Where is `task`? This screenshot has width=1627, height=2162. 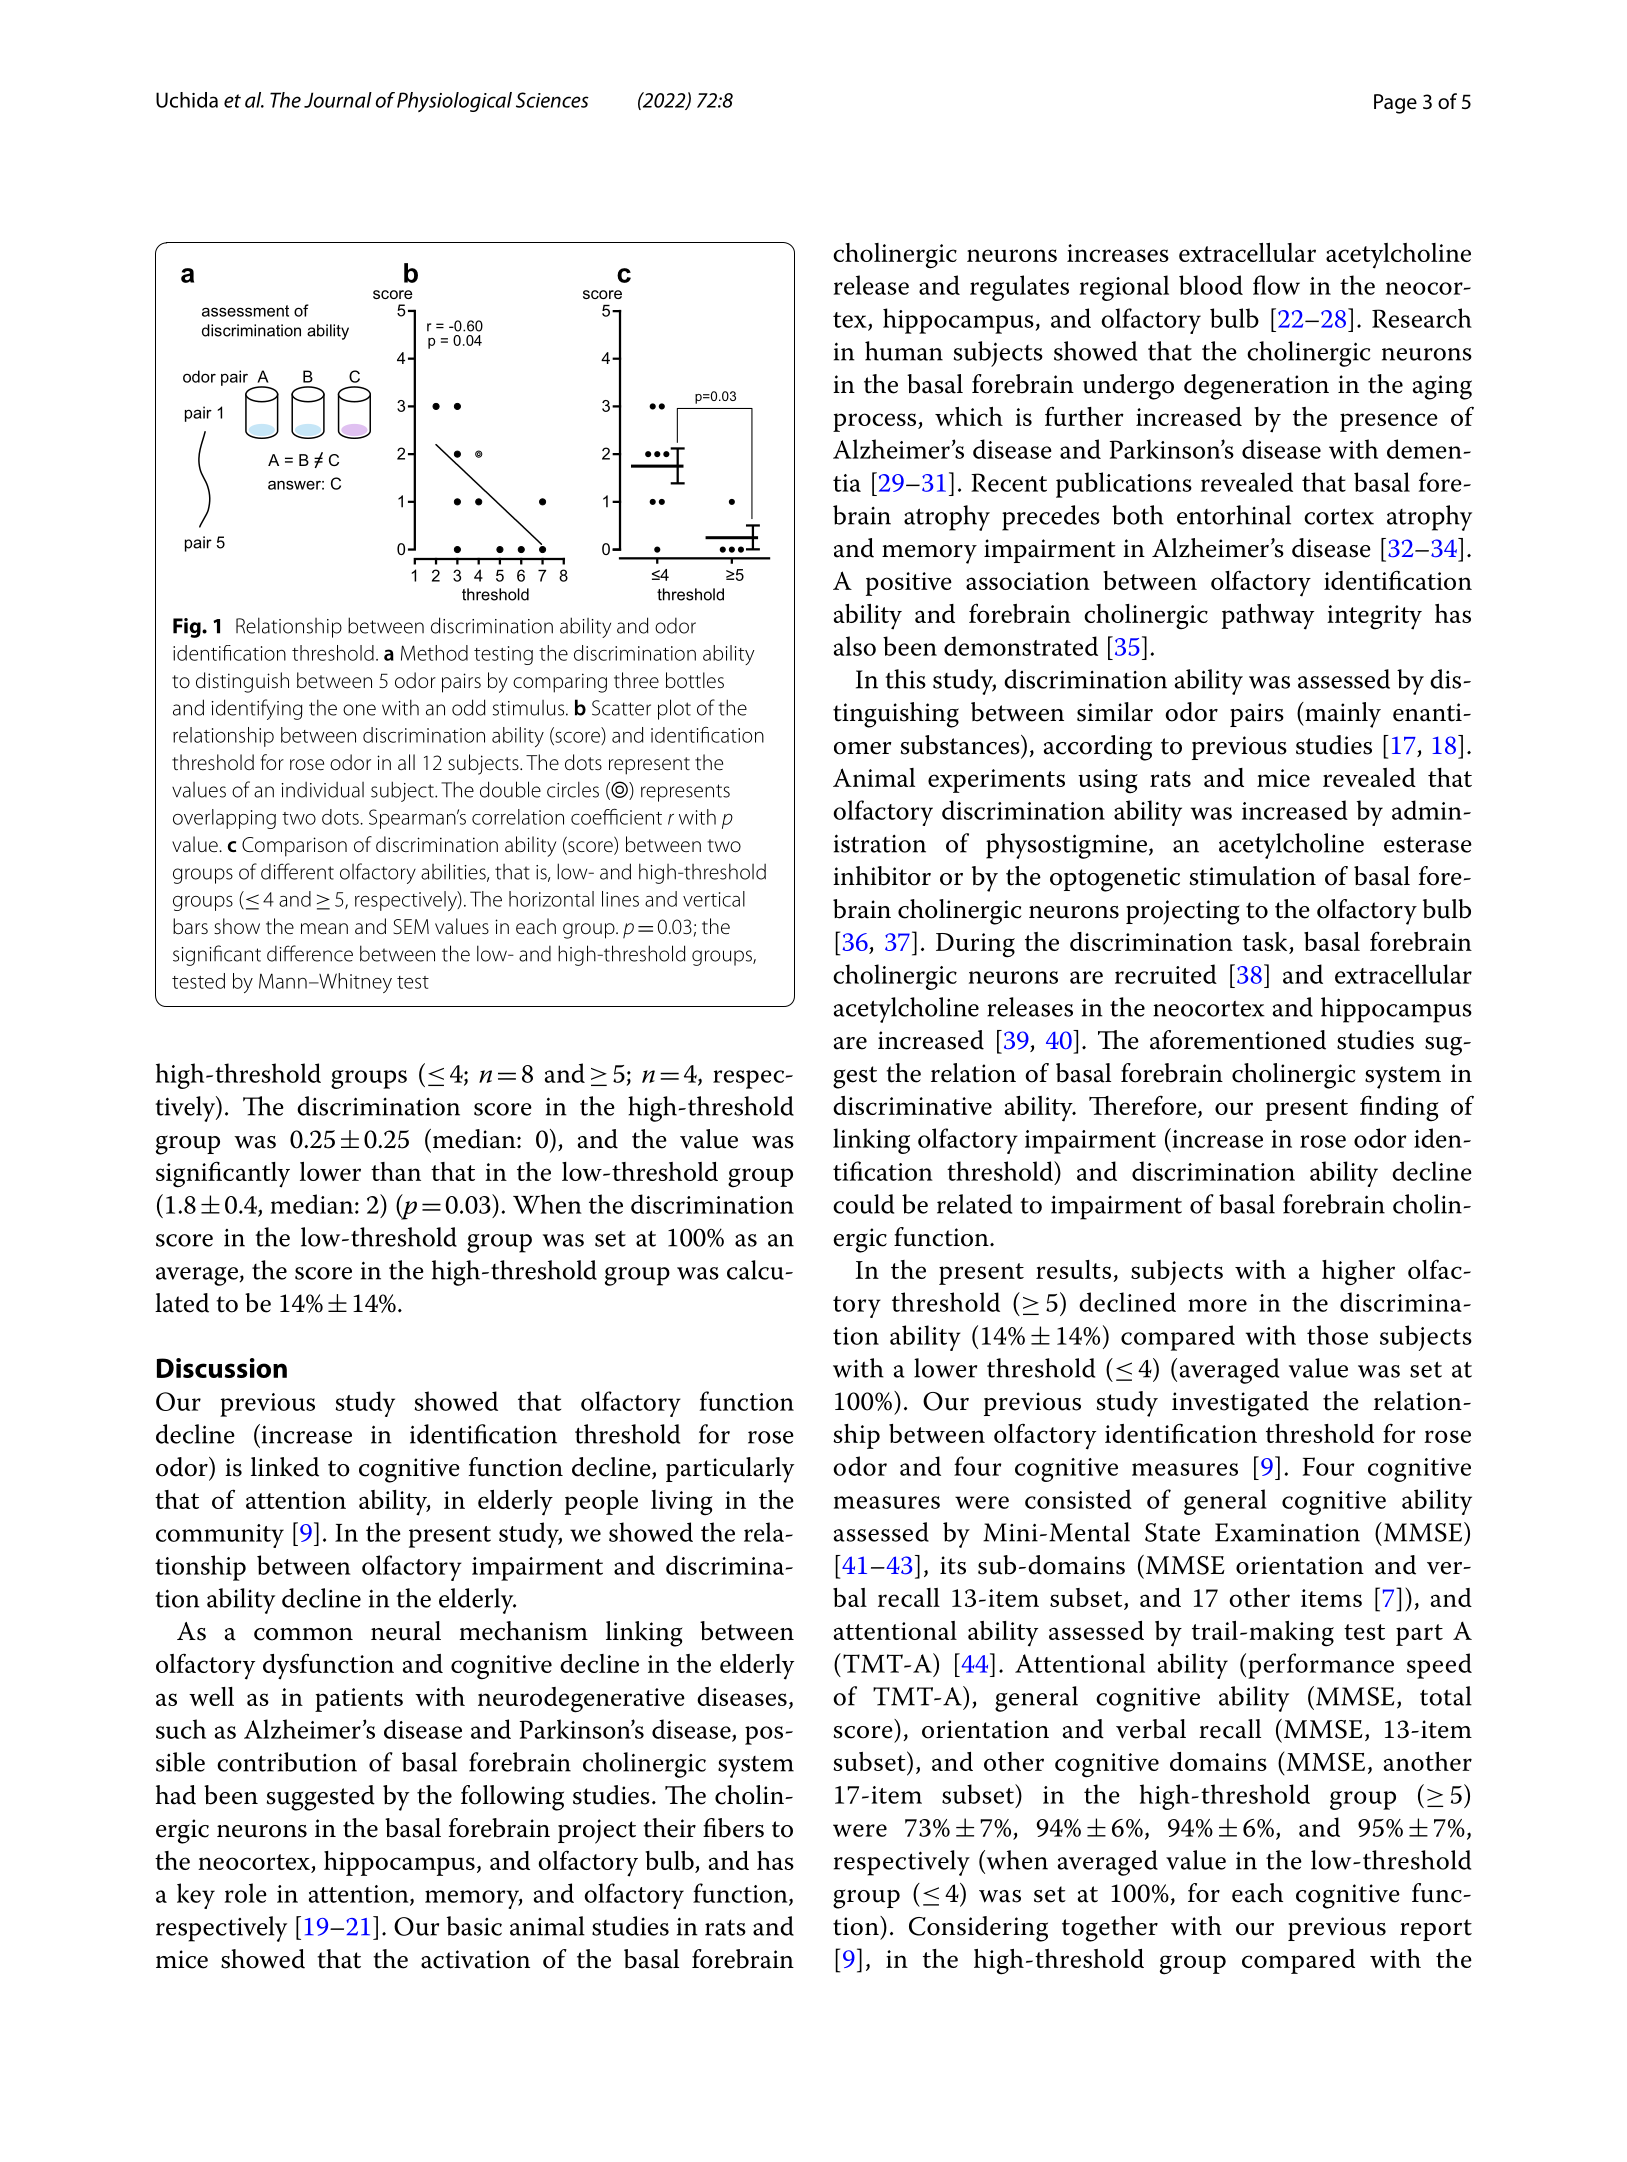 task is located at coordinates (1266, 943).
